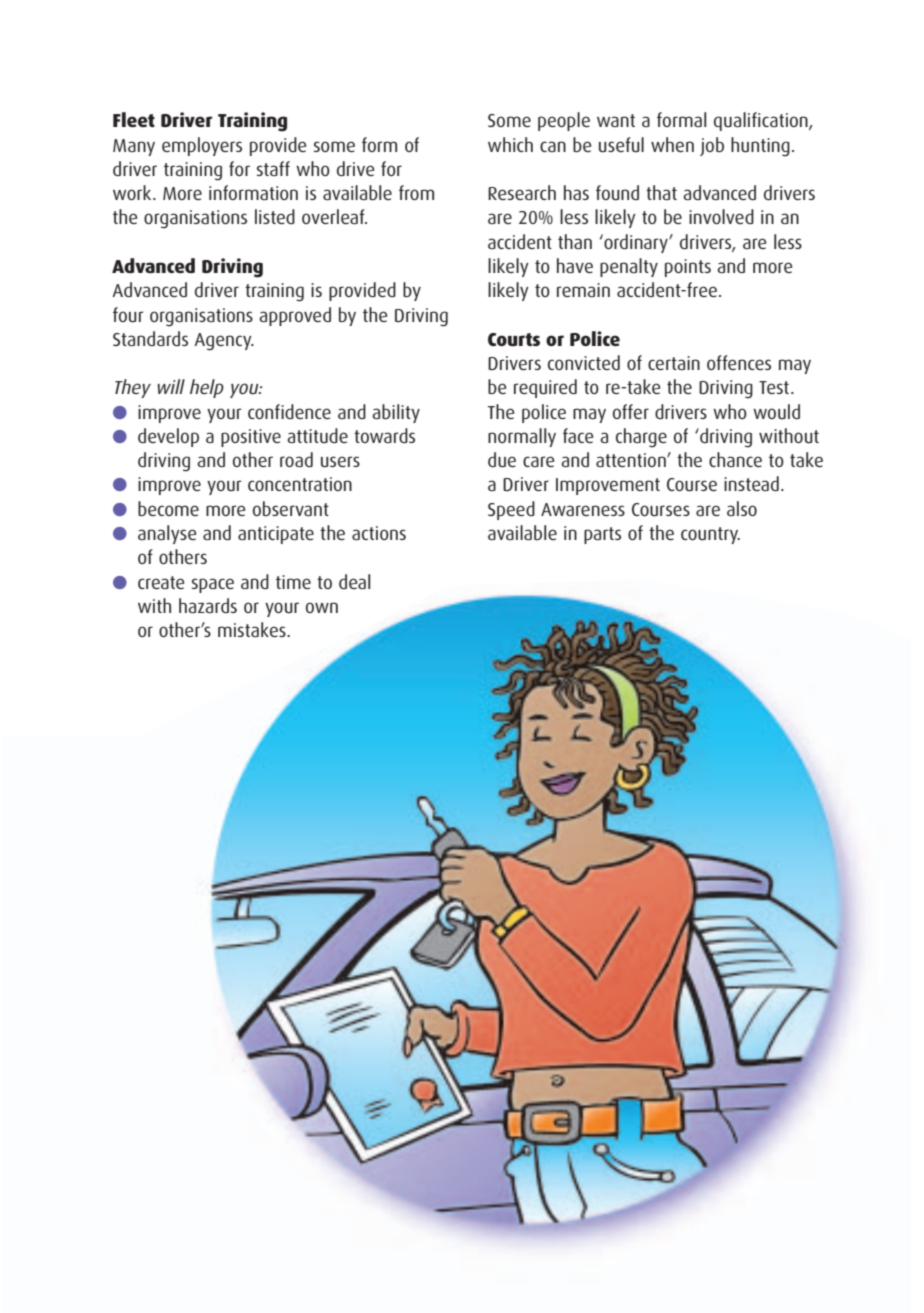  What do you see at coordinates (514, 339) in the image?
I see `Courts` at bounding box center [514, 339].
